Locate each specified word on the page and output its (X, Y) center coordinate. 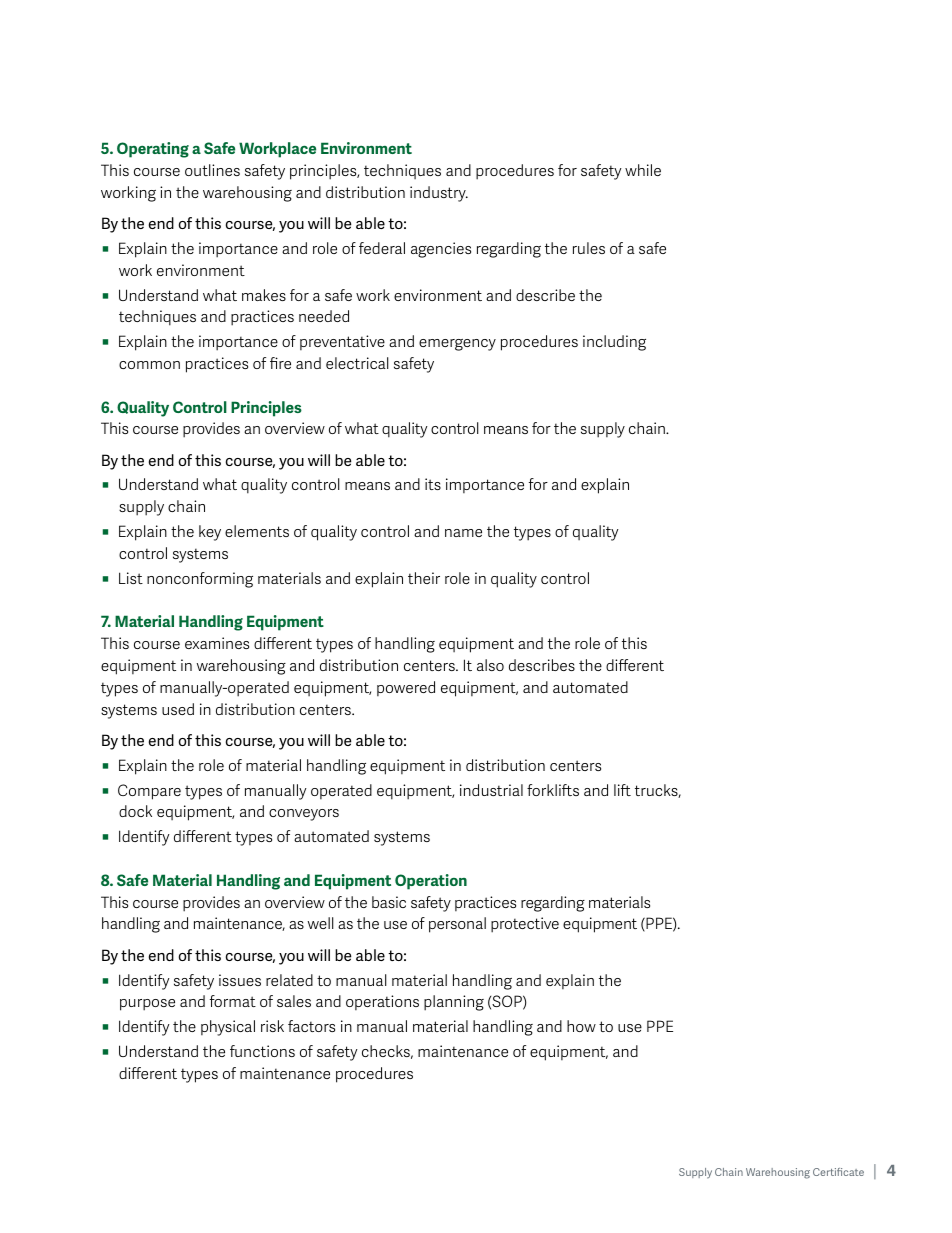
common (149, 365)
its (433, 484)
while (643, 170)
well (321, 923)
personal (457, 925)
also (490, 665)
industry (439, 194)
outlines (212, 170)
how (581, 1026)
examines (217, 643)
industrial (491, 790)
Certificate (838, 1172)
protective (525, 925)
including (614, 343)
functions (262, 1051)
